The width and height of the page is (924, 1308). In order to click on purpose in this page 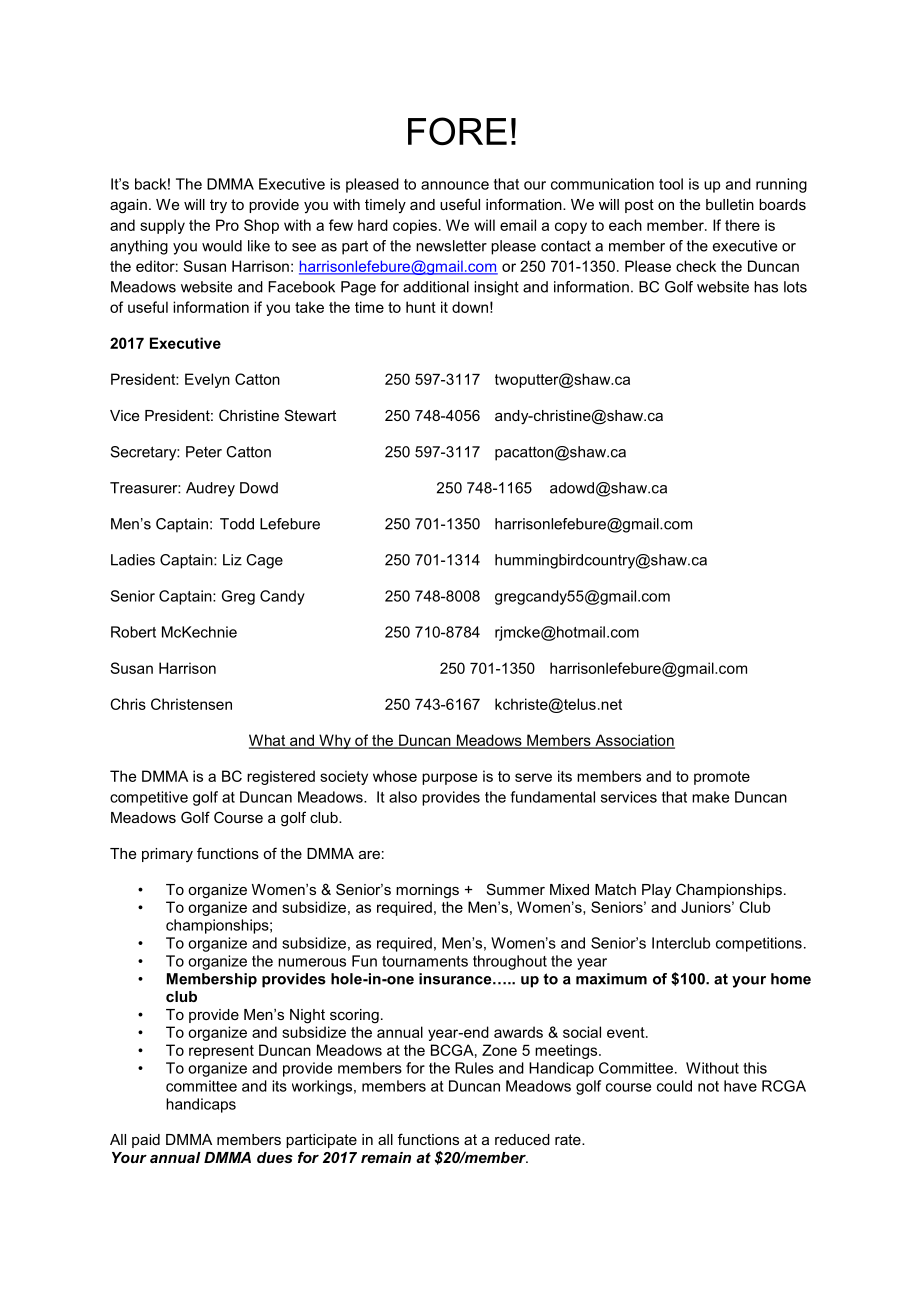, I will do `click(449, 779)`.
